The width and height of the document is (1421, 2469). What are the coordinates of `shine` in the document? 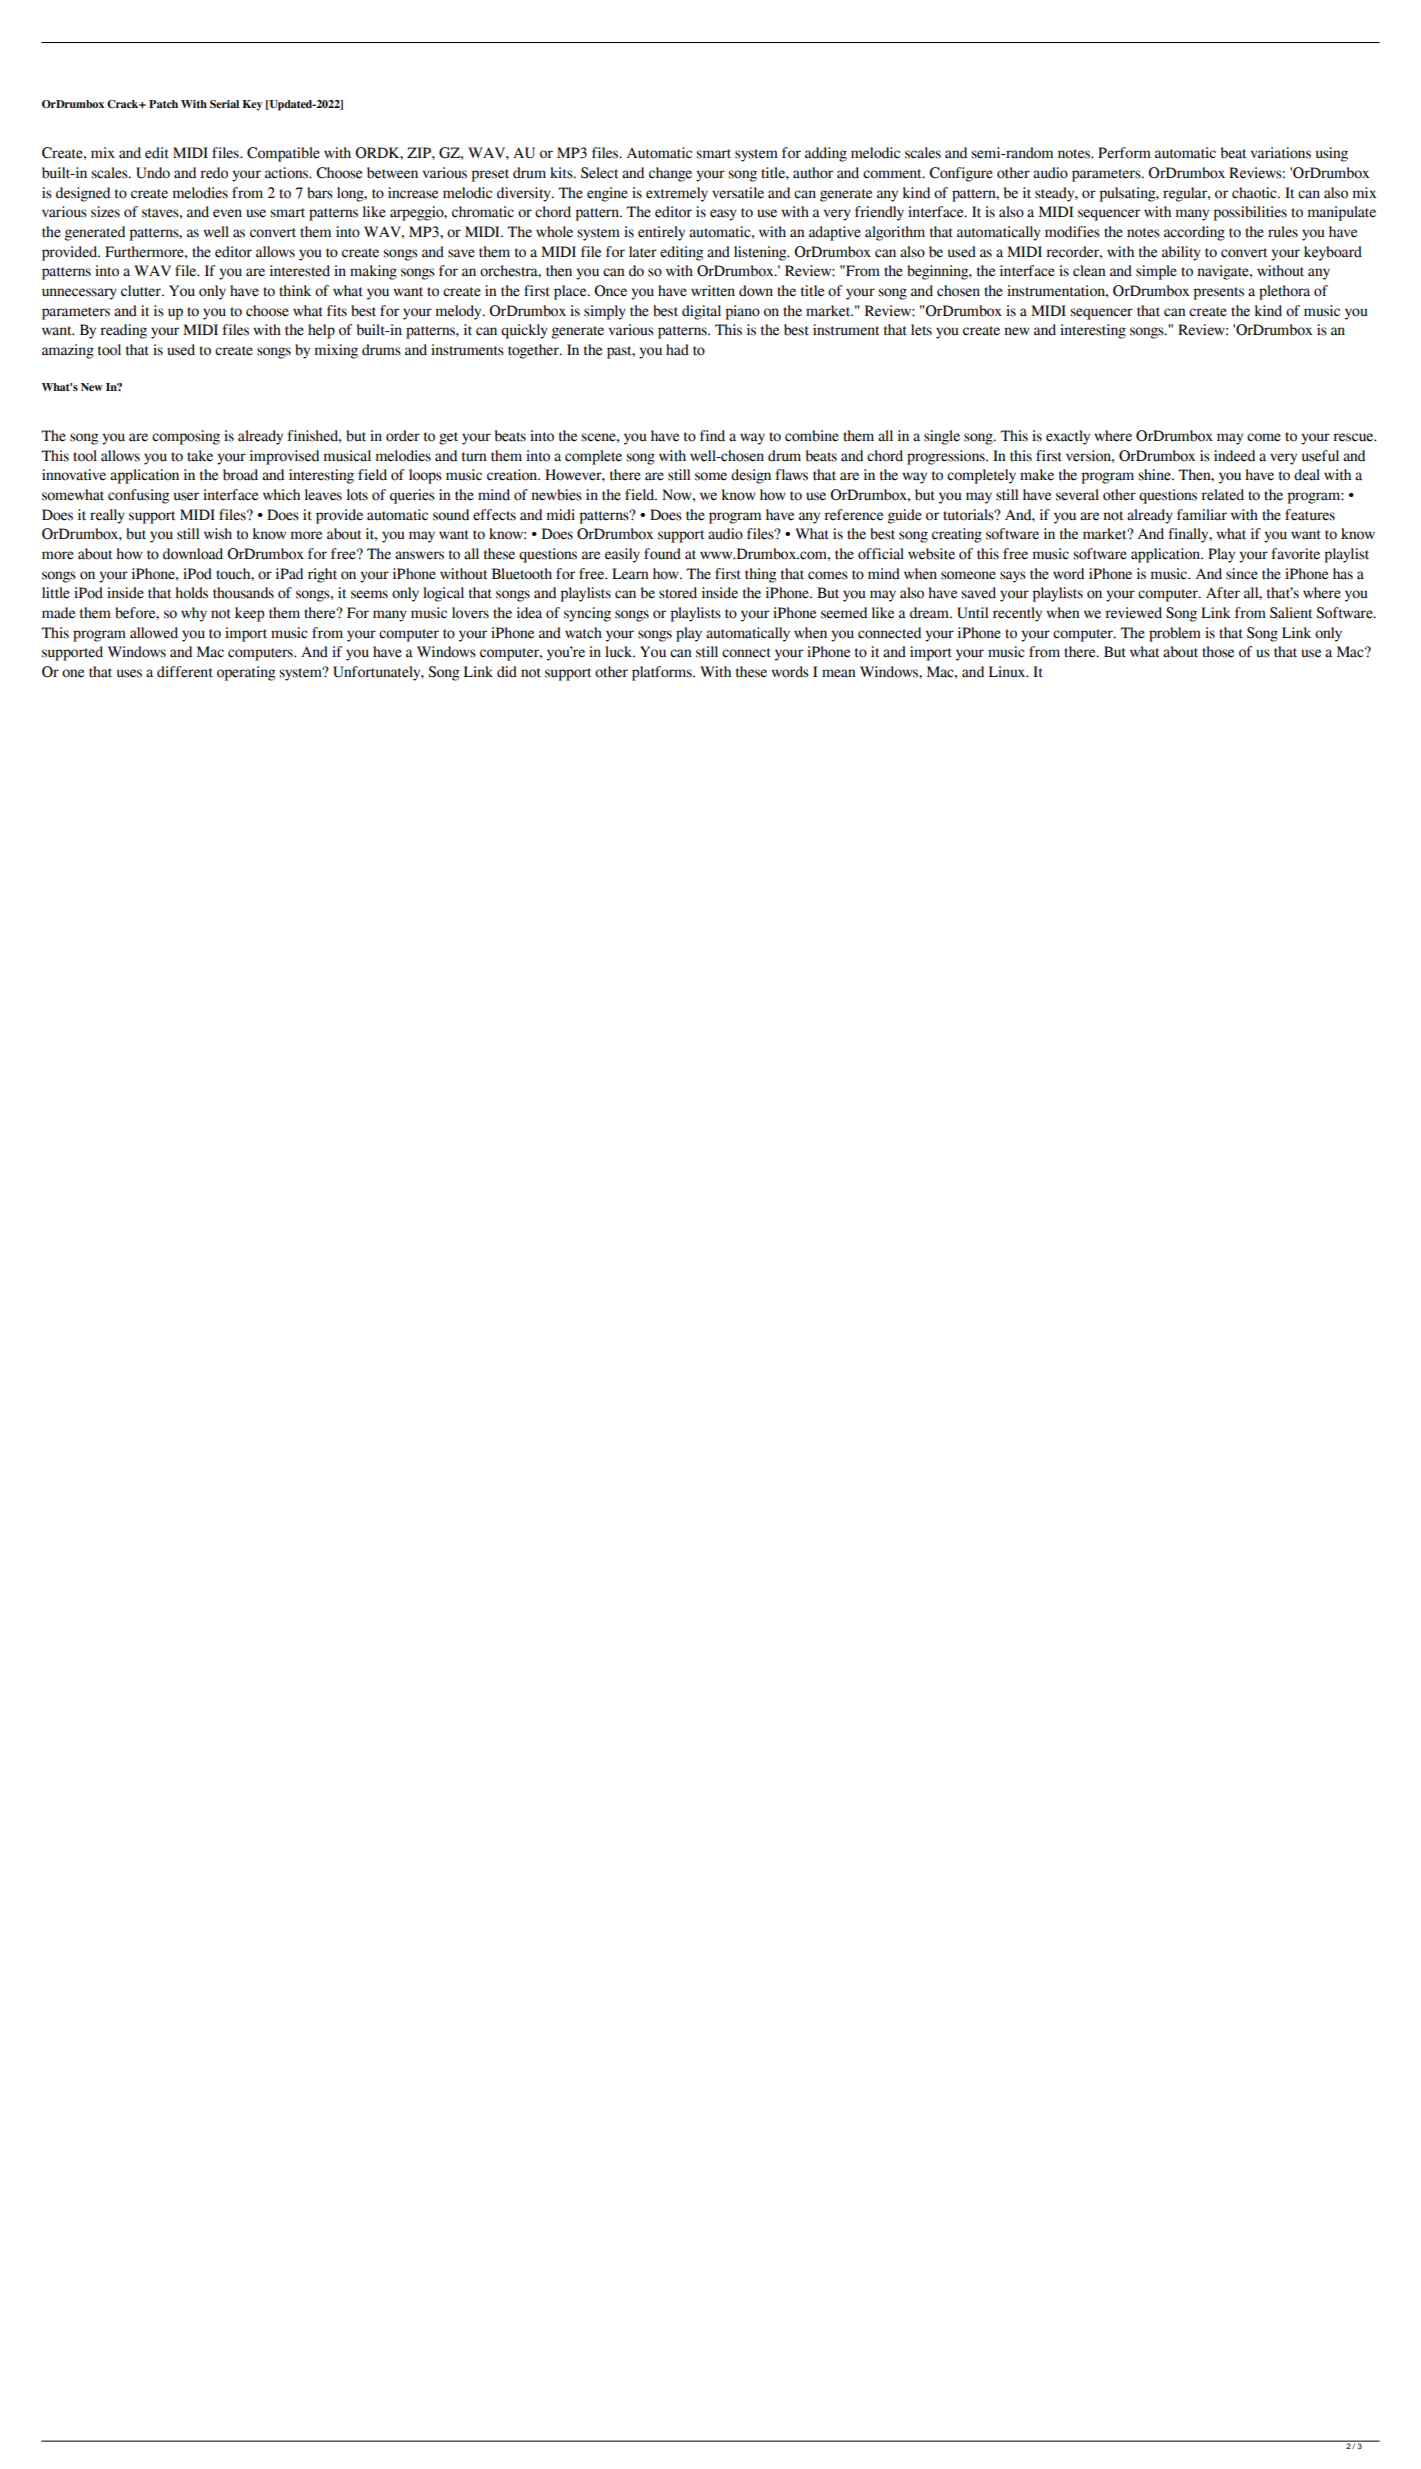 It's located at (1155, 475).
